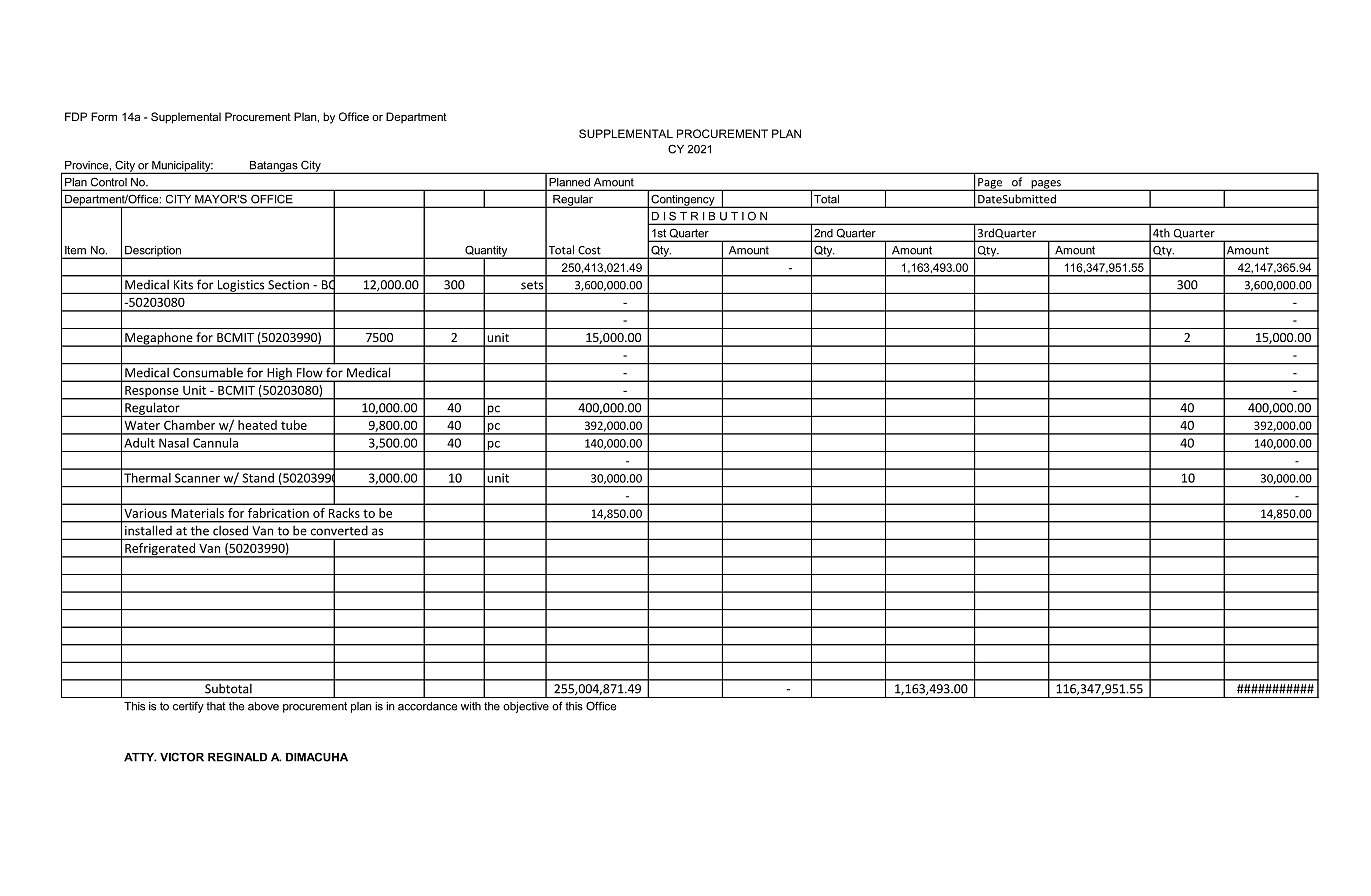  Describe the element at coordinates (182, 757) in the screenshot. I see `VICTOR` at that location.
